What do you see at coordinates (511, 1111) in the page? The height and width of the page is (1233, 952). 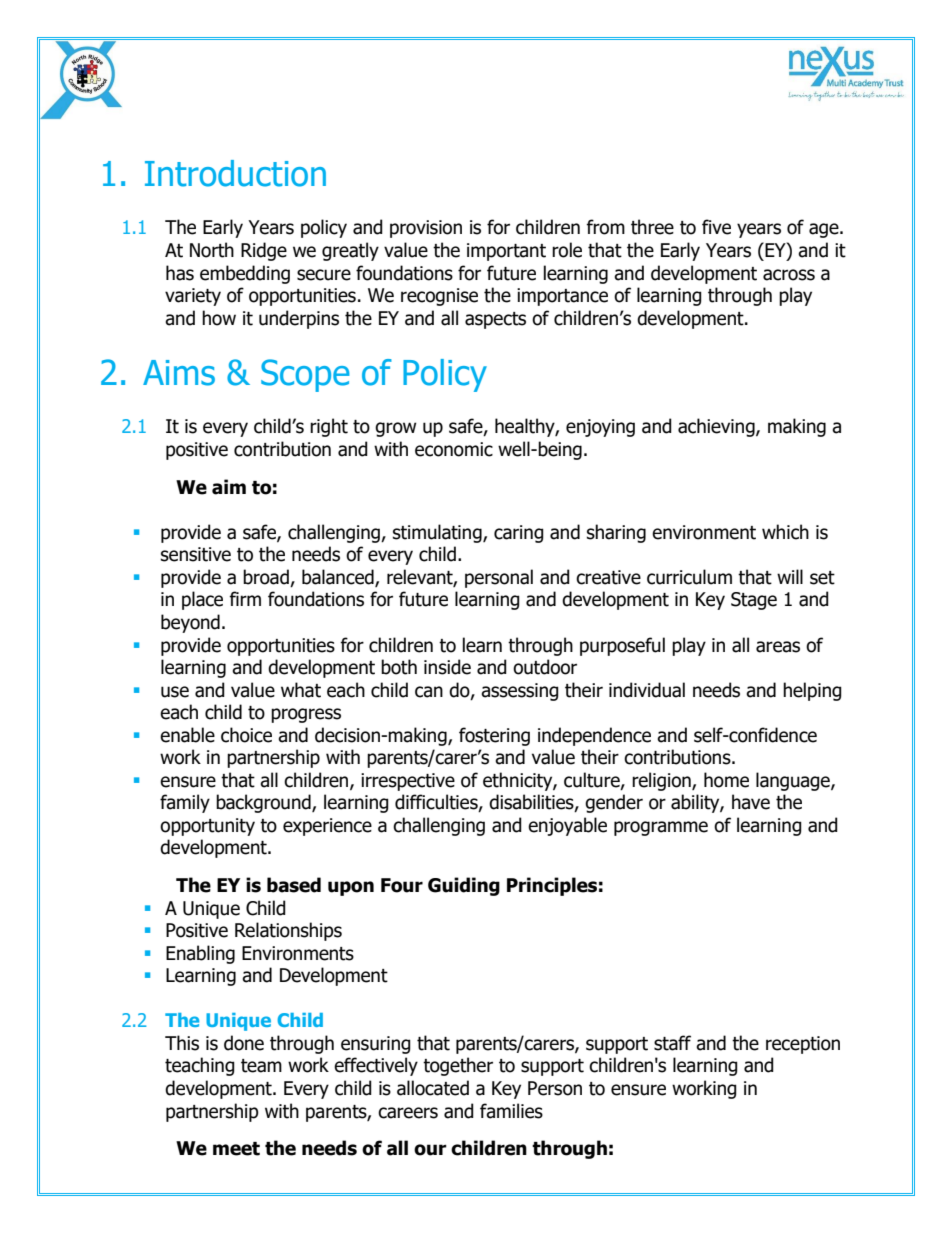 I see `families` at bounding box center [511, 1111].
